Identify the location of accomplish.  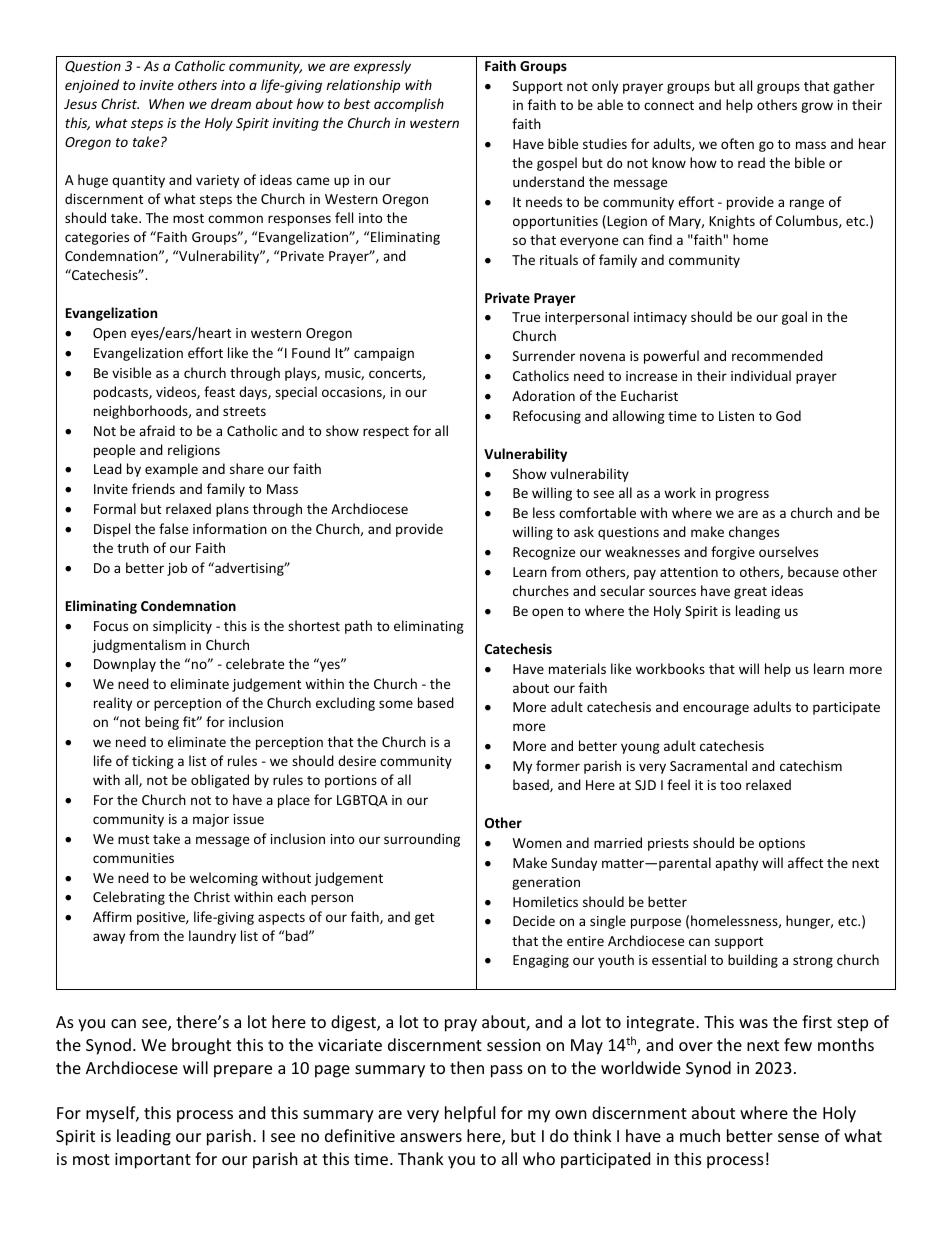
(409, 105).
